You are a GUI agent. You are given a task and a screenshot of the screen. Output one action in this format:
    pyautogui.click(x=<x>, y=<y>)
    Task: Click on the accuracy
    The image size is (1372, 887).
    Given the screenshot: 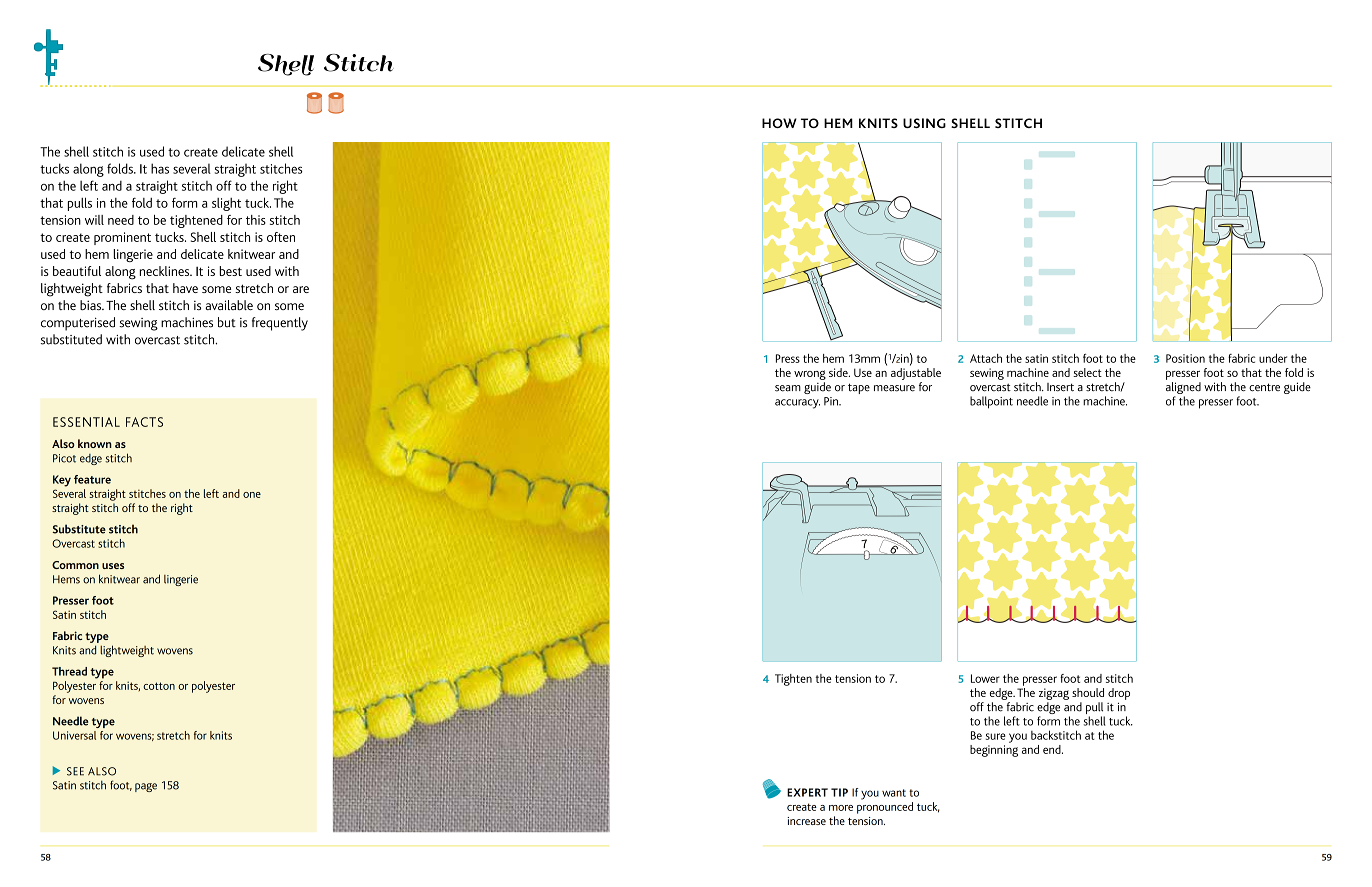 What is the action you would take?
    pyautogui.click(x=797, y=404)
